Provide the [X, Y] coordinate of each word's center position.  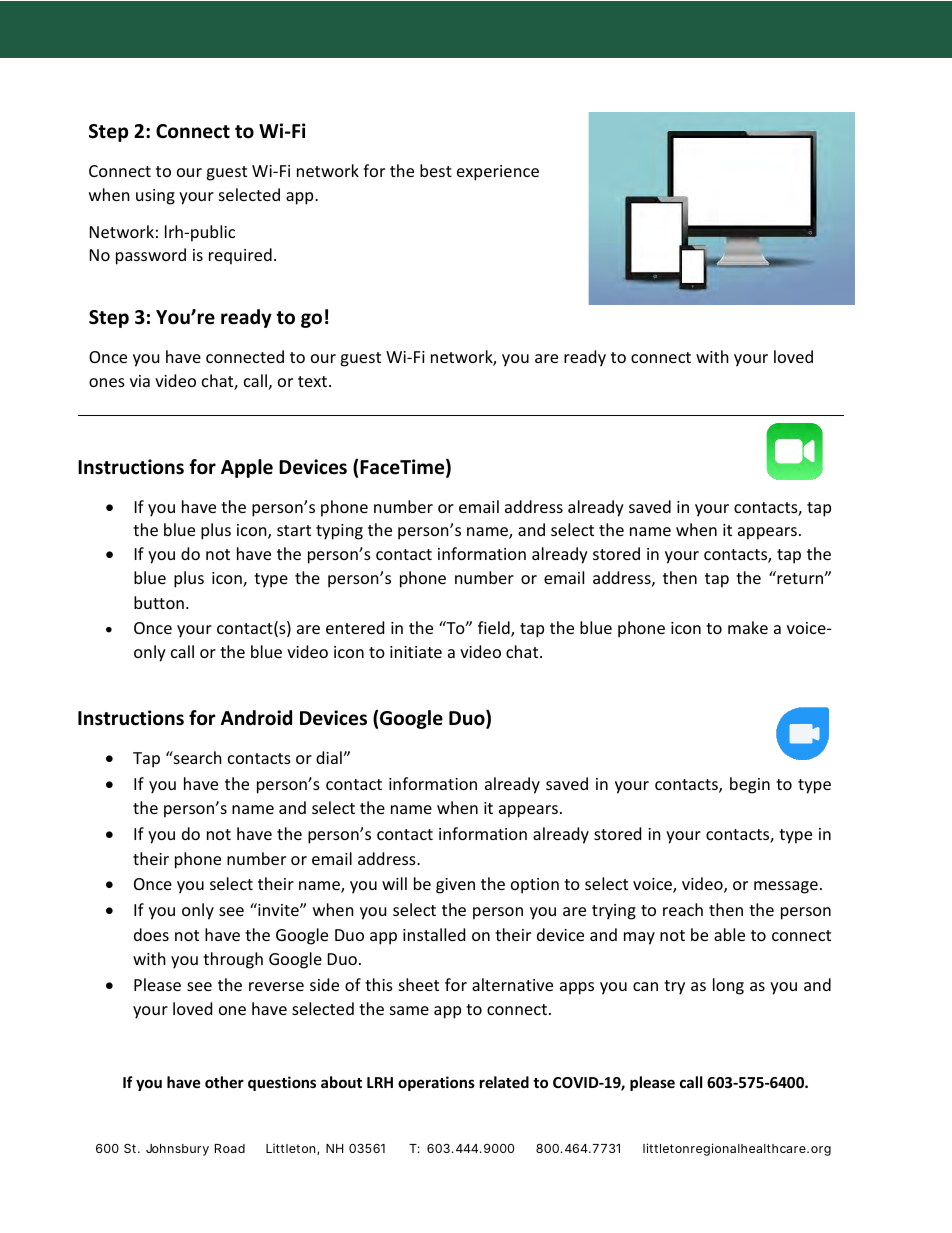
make [748, 627]
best [436, 170]
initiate [416, 652]
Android [256, 718]
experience [498, 173]
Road [230, 1148]
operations [436, 1083]
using [155, 197]
